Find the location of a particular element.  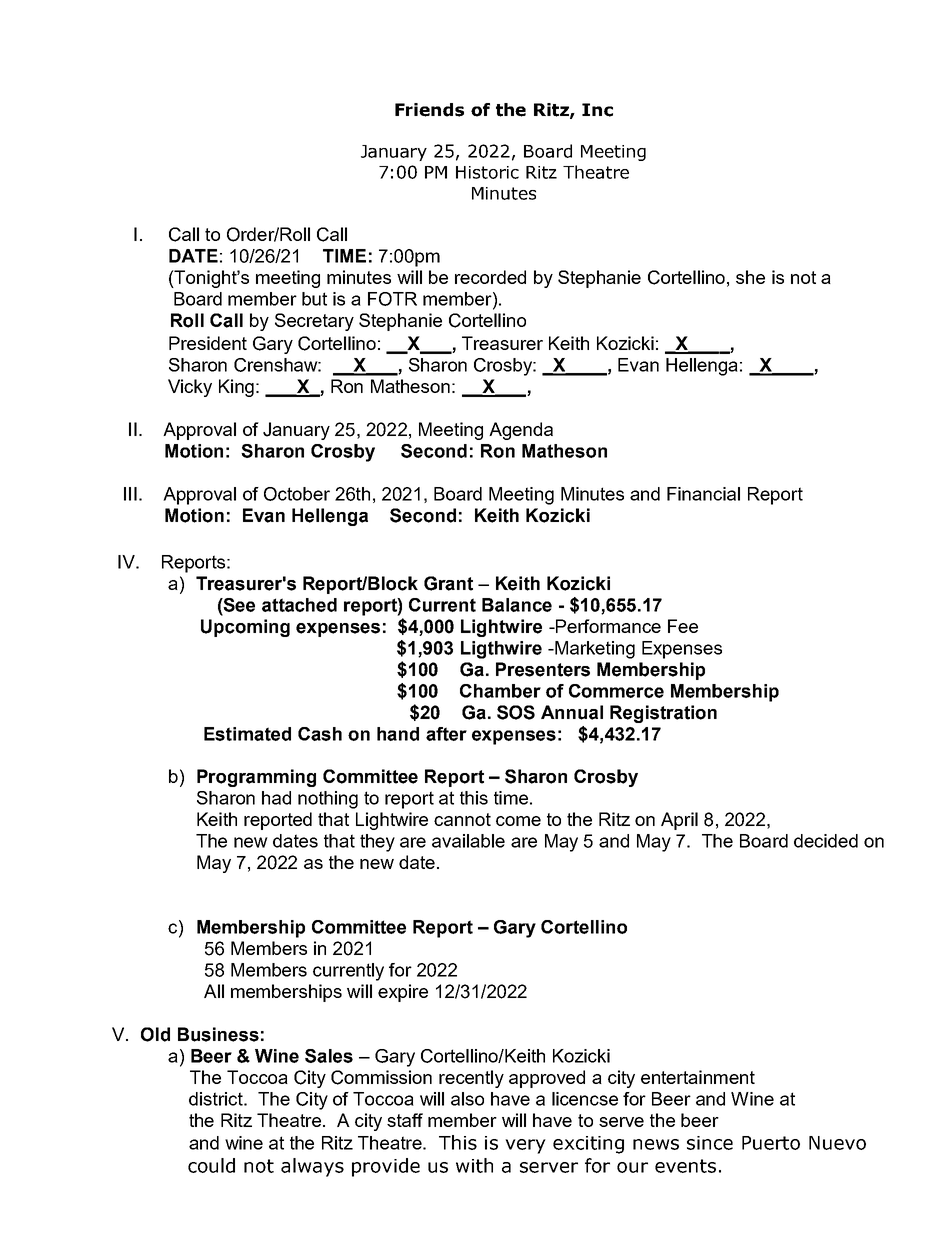

Historic is located at coordinates (487, 172).
